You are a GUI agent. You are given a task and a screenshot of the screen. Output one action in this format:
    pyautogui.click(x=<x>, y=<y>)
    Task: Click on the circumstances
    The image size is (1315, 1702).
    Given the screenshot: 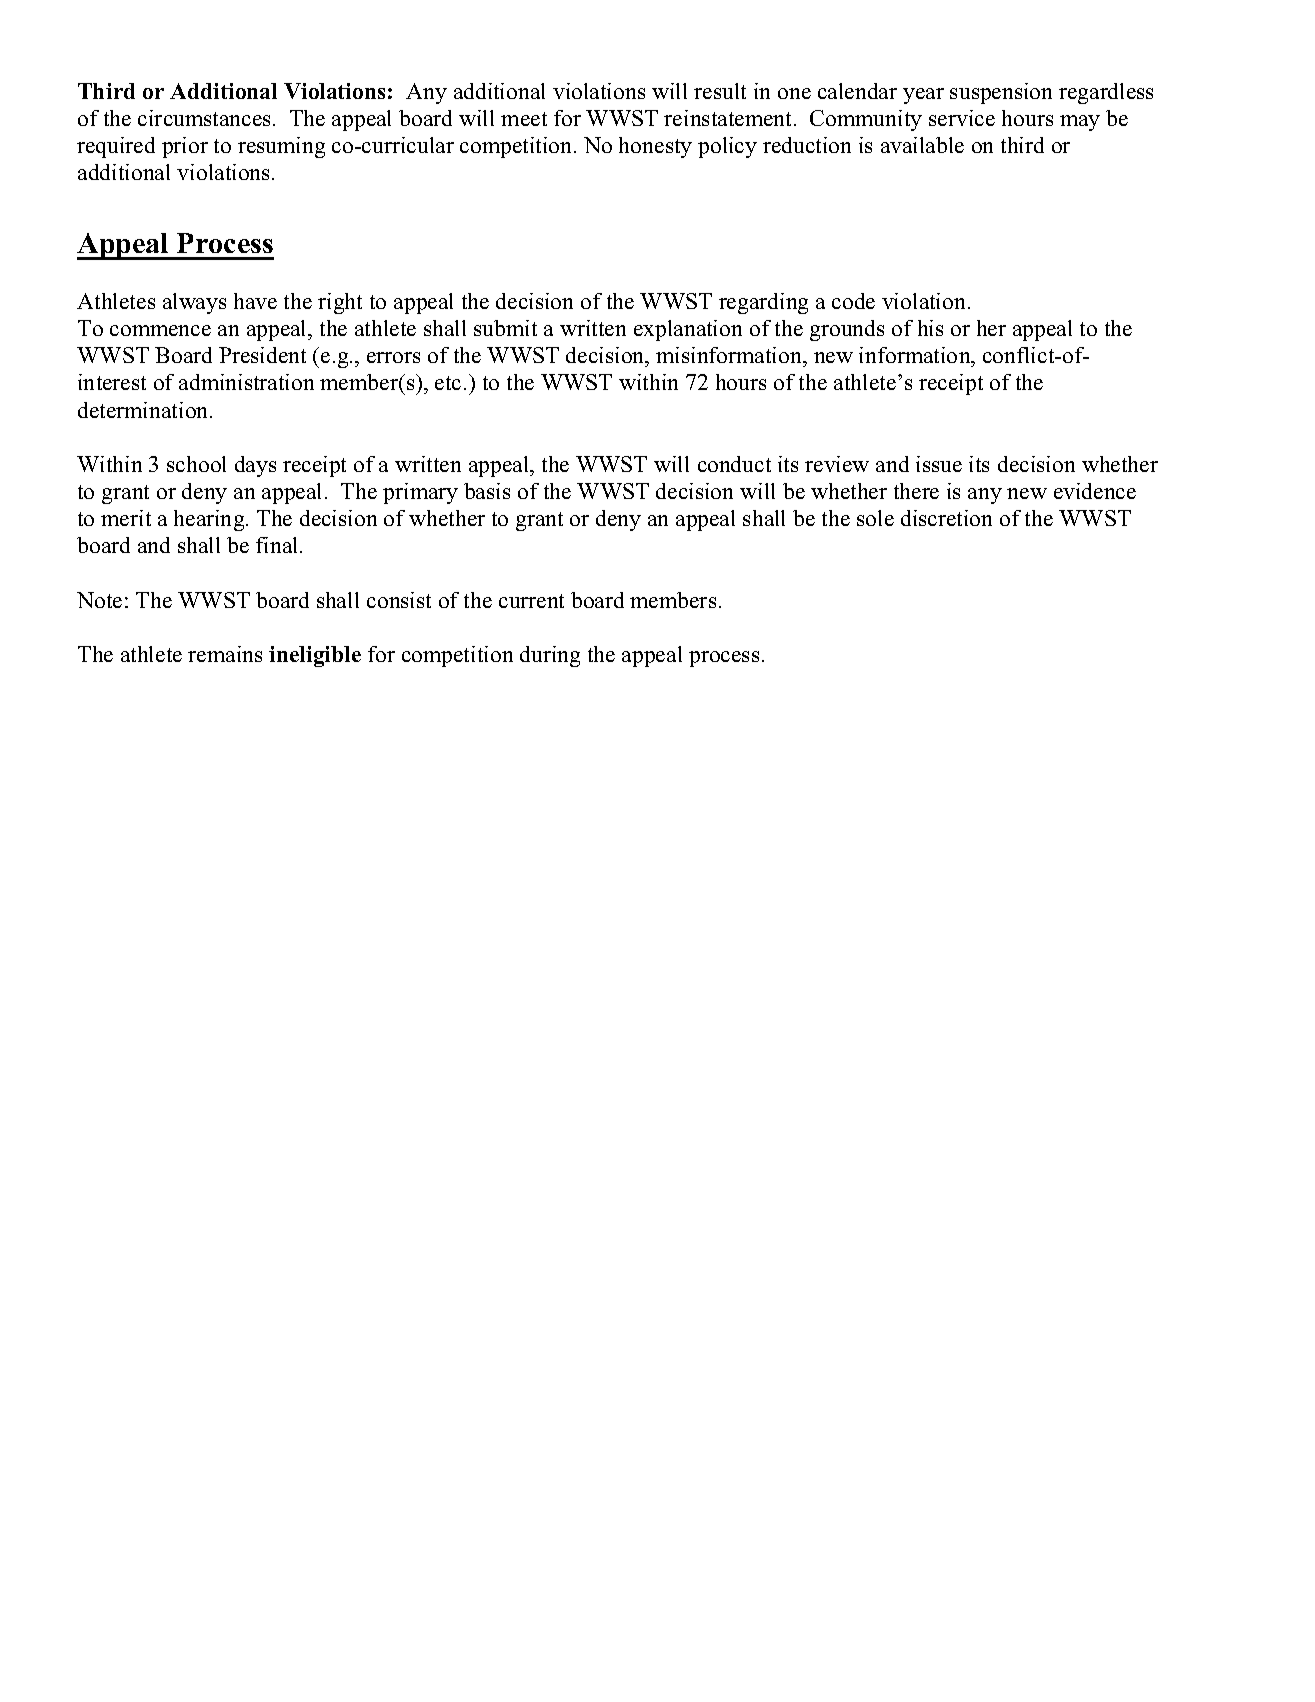 What is the action you would take?
    pyautogui.click(x=204, y=118)
